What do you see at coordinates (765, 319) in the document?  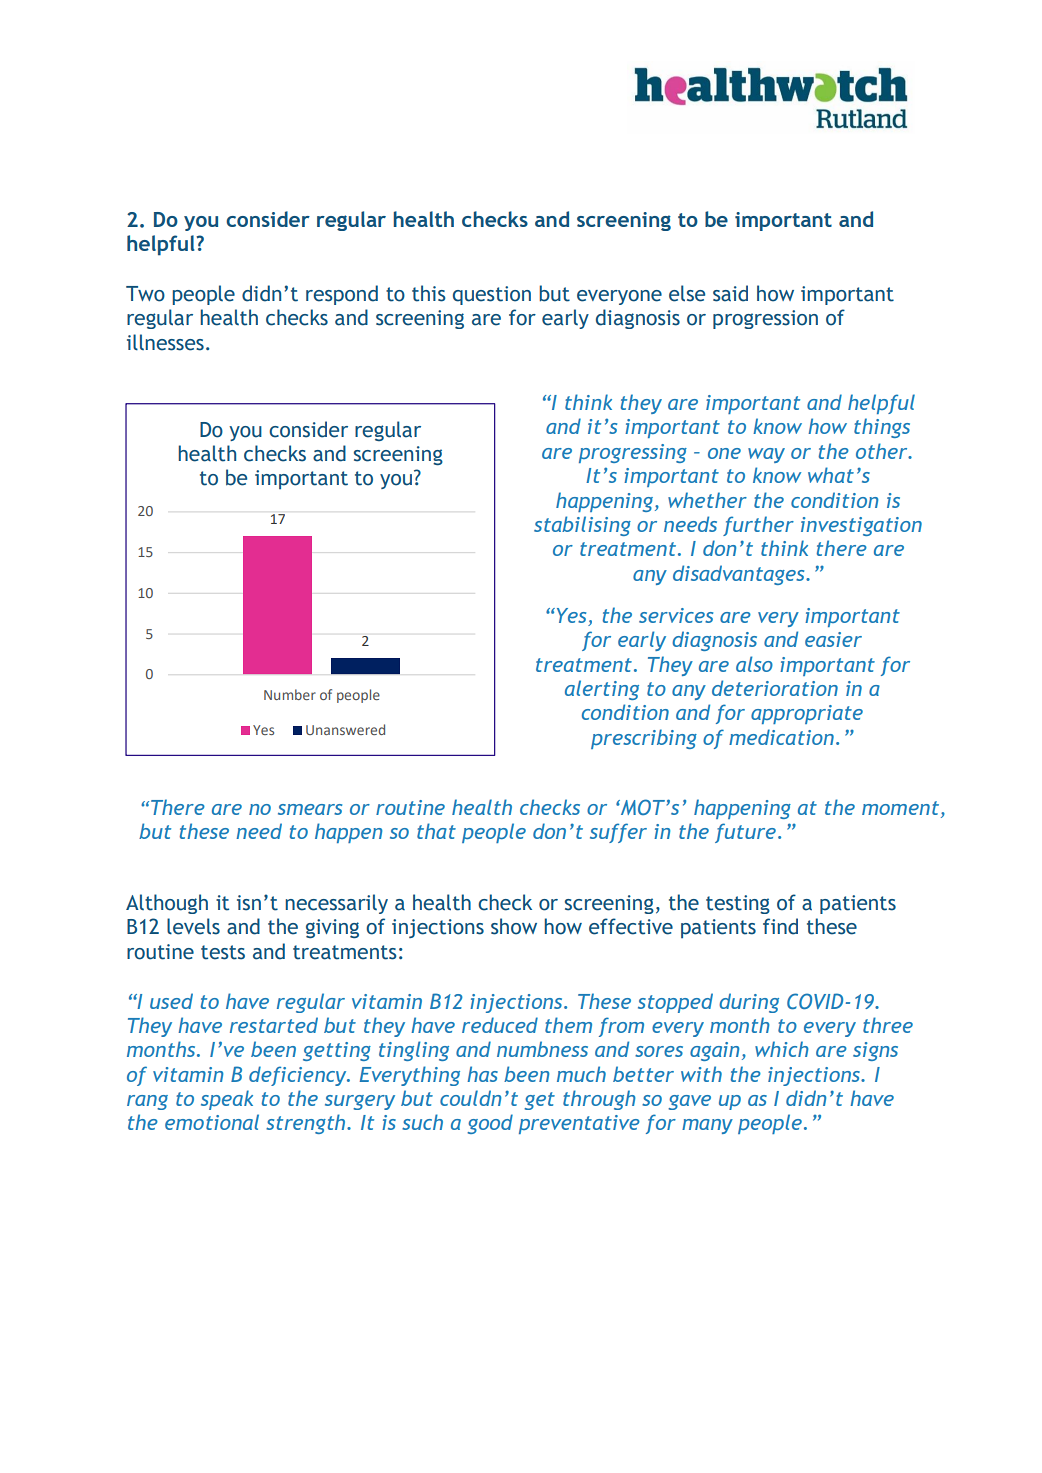 I see `progression` at bounding box center [765, 319].
